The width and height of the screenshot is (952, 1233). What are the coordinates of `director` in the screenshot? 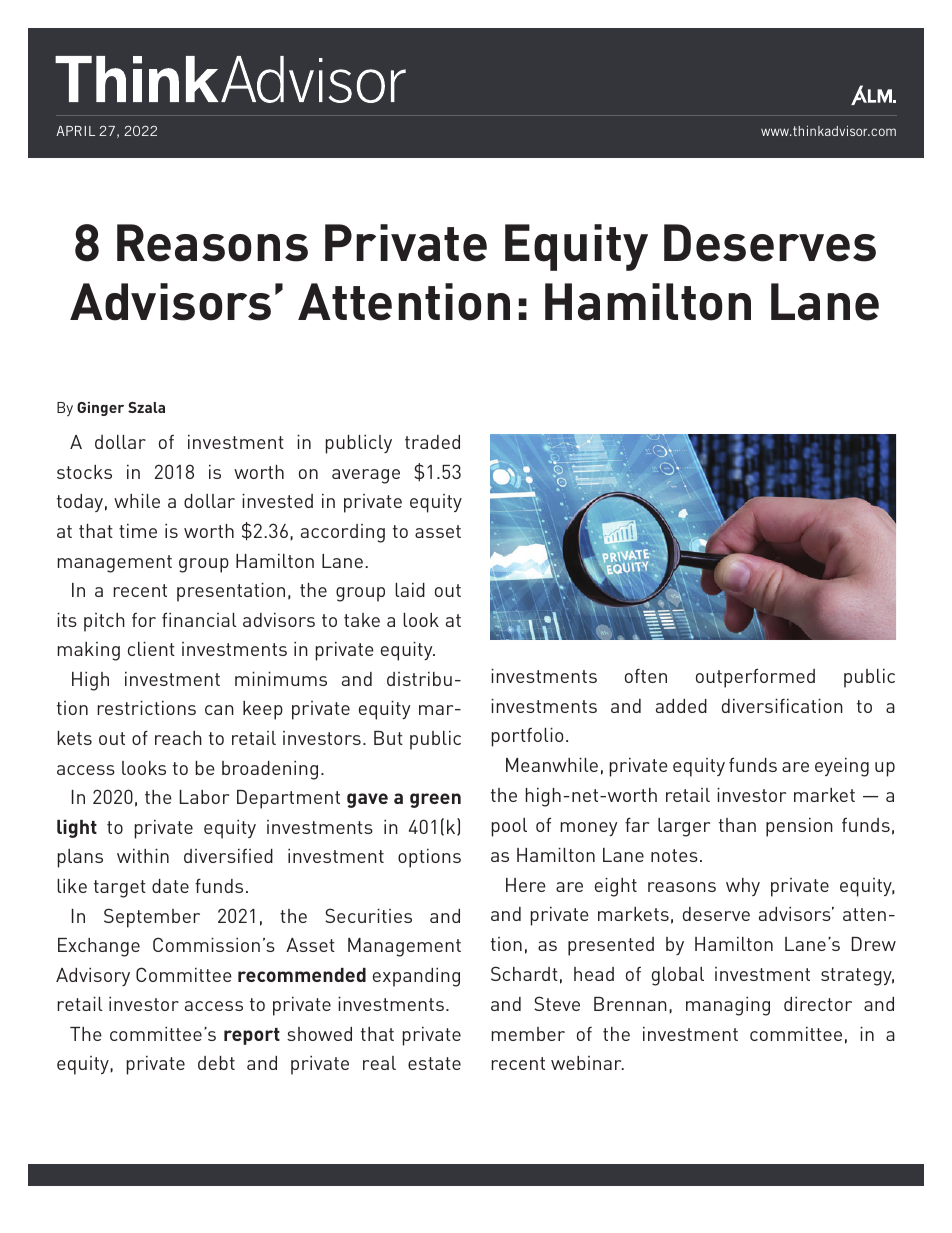 It's located at (818, 1004).
